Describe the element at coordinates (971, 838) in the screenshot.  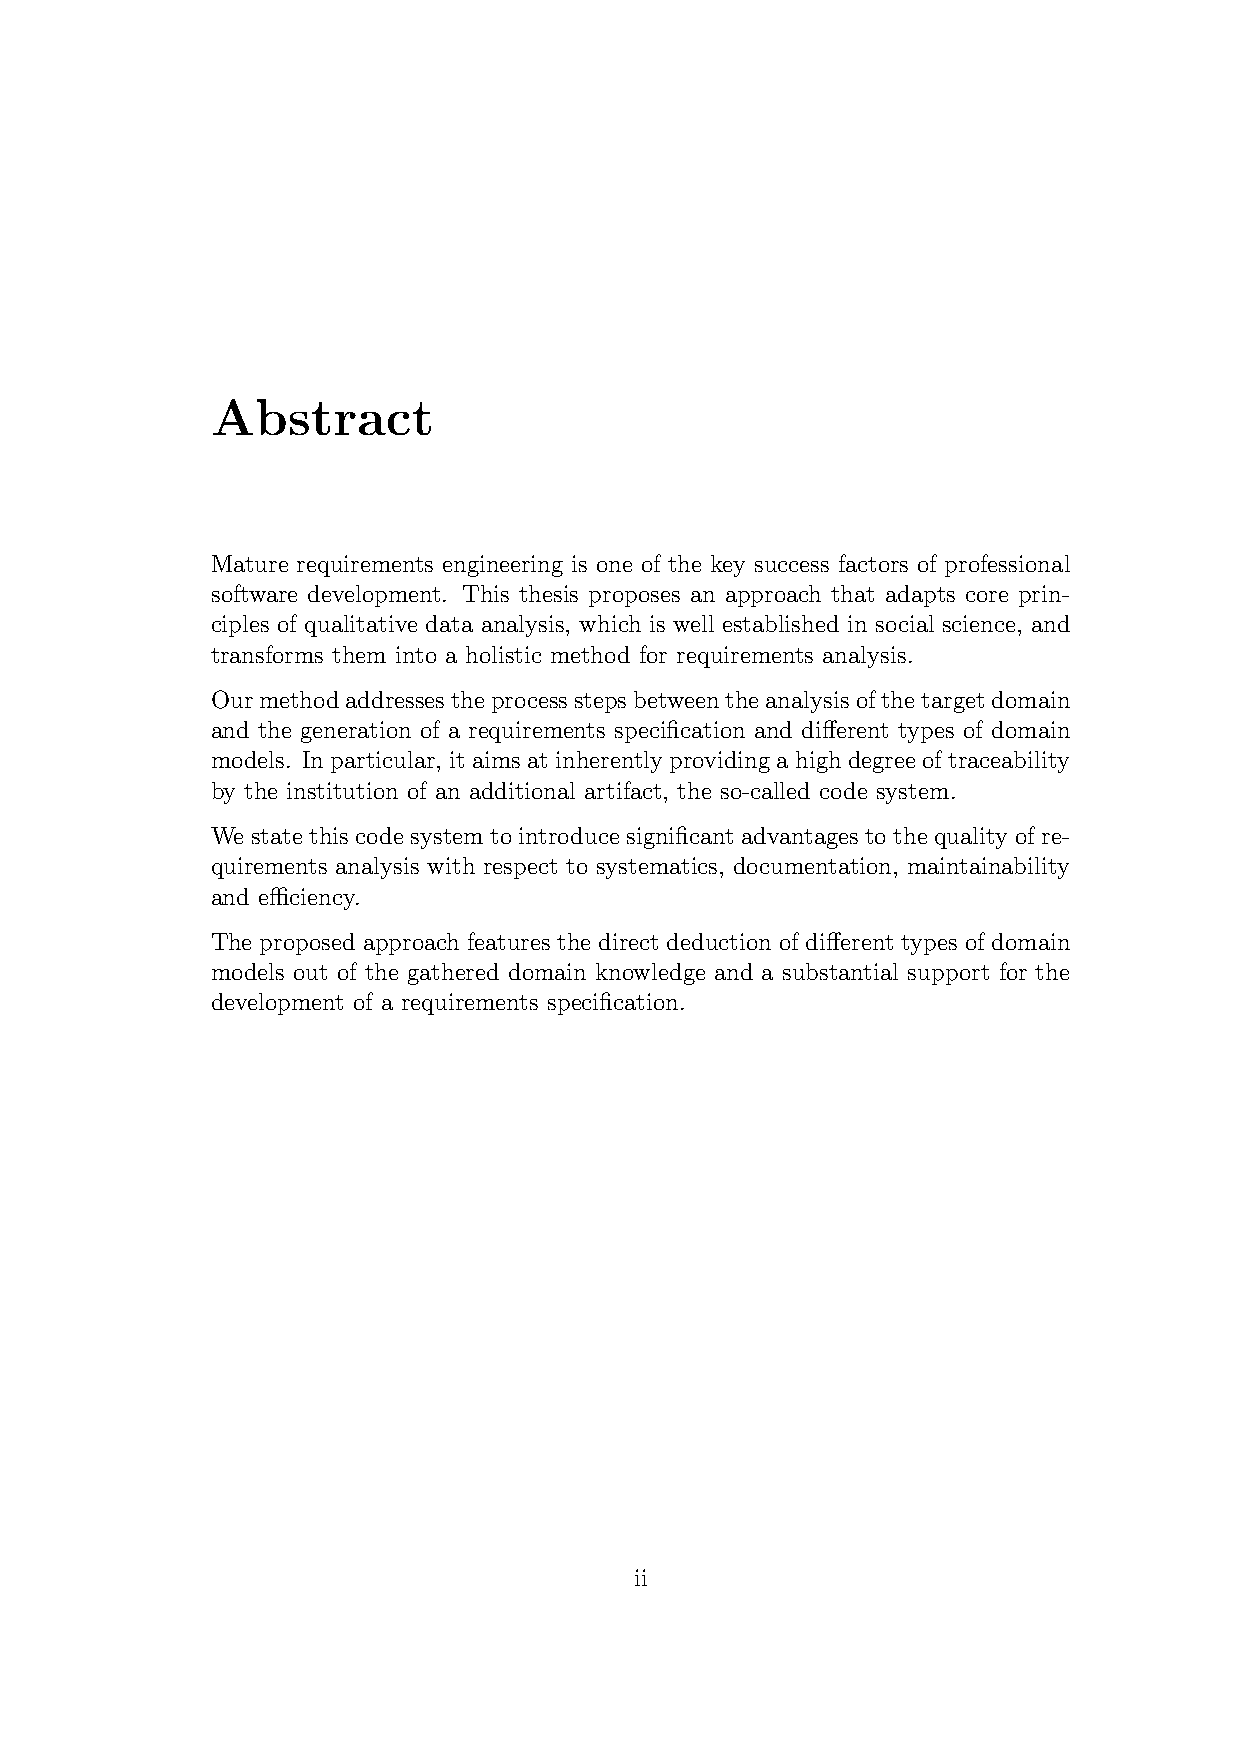
I see `quality` at that location.
